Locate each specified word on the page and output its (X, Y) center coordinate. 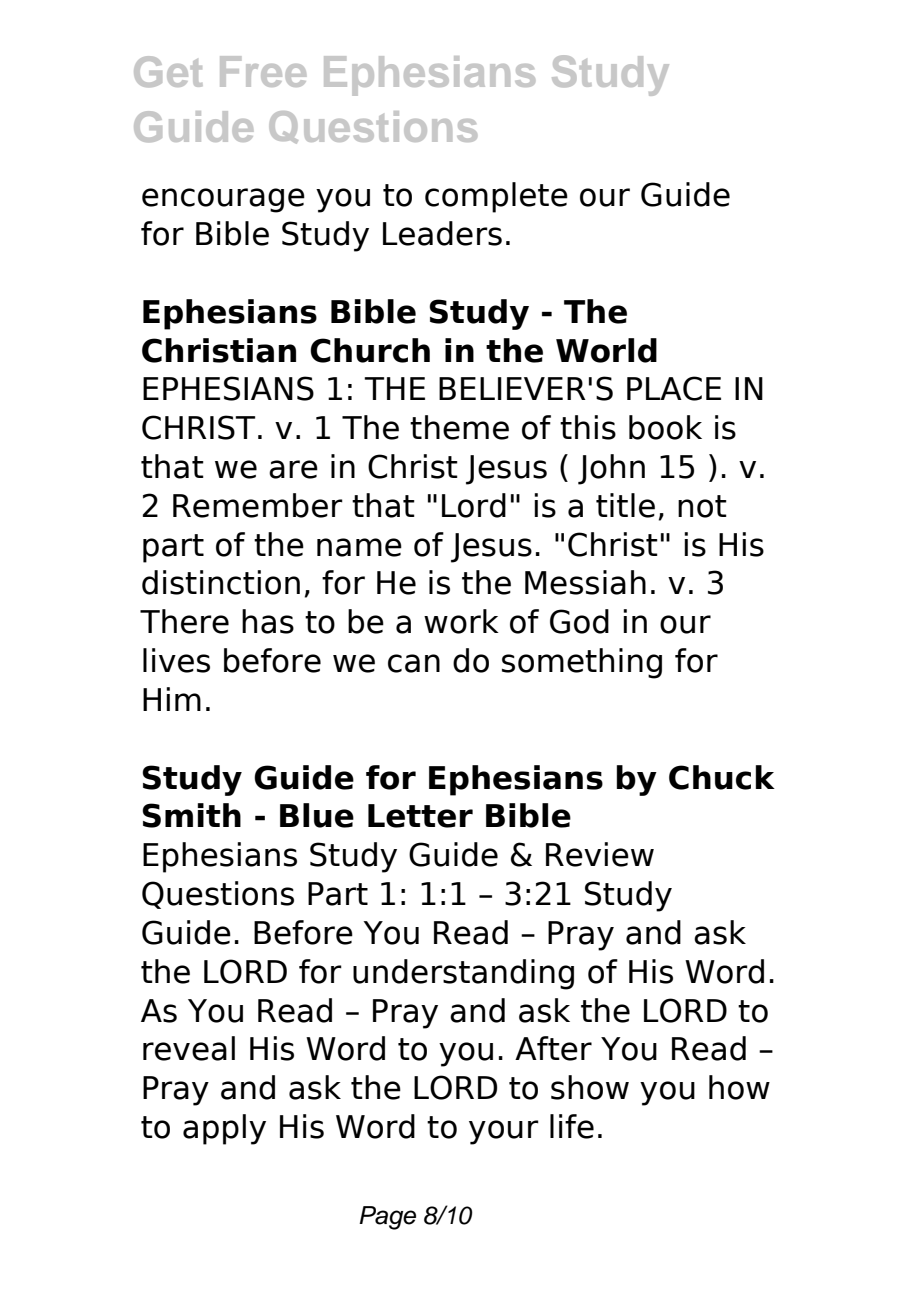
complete (496, 197)
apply (224, 1129)
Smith (191, 815)
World (606, 350)
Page (387, 1218)
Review (600, 854)
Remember (258, 505)
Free (263, 71)
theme (459, 427)
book (665, 427)
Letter (420, 816)
